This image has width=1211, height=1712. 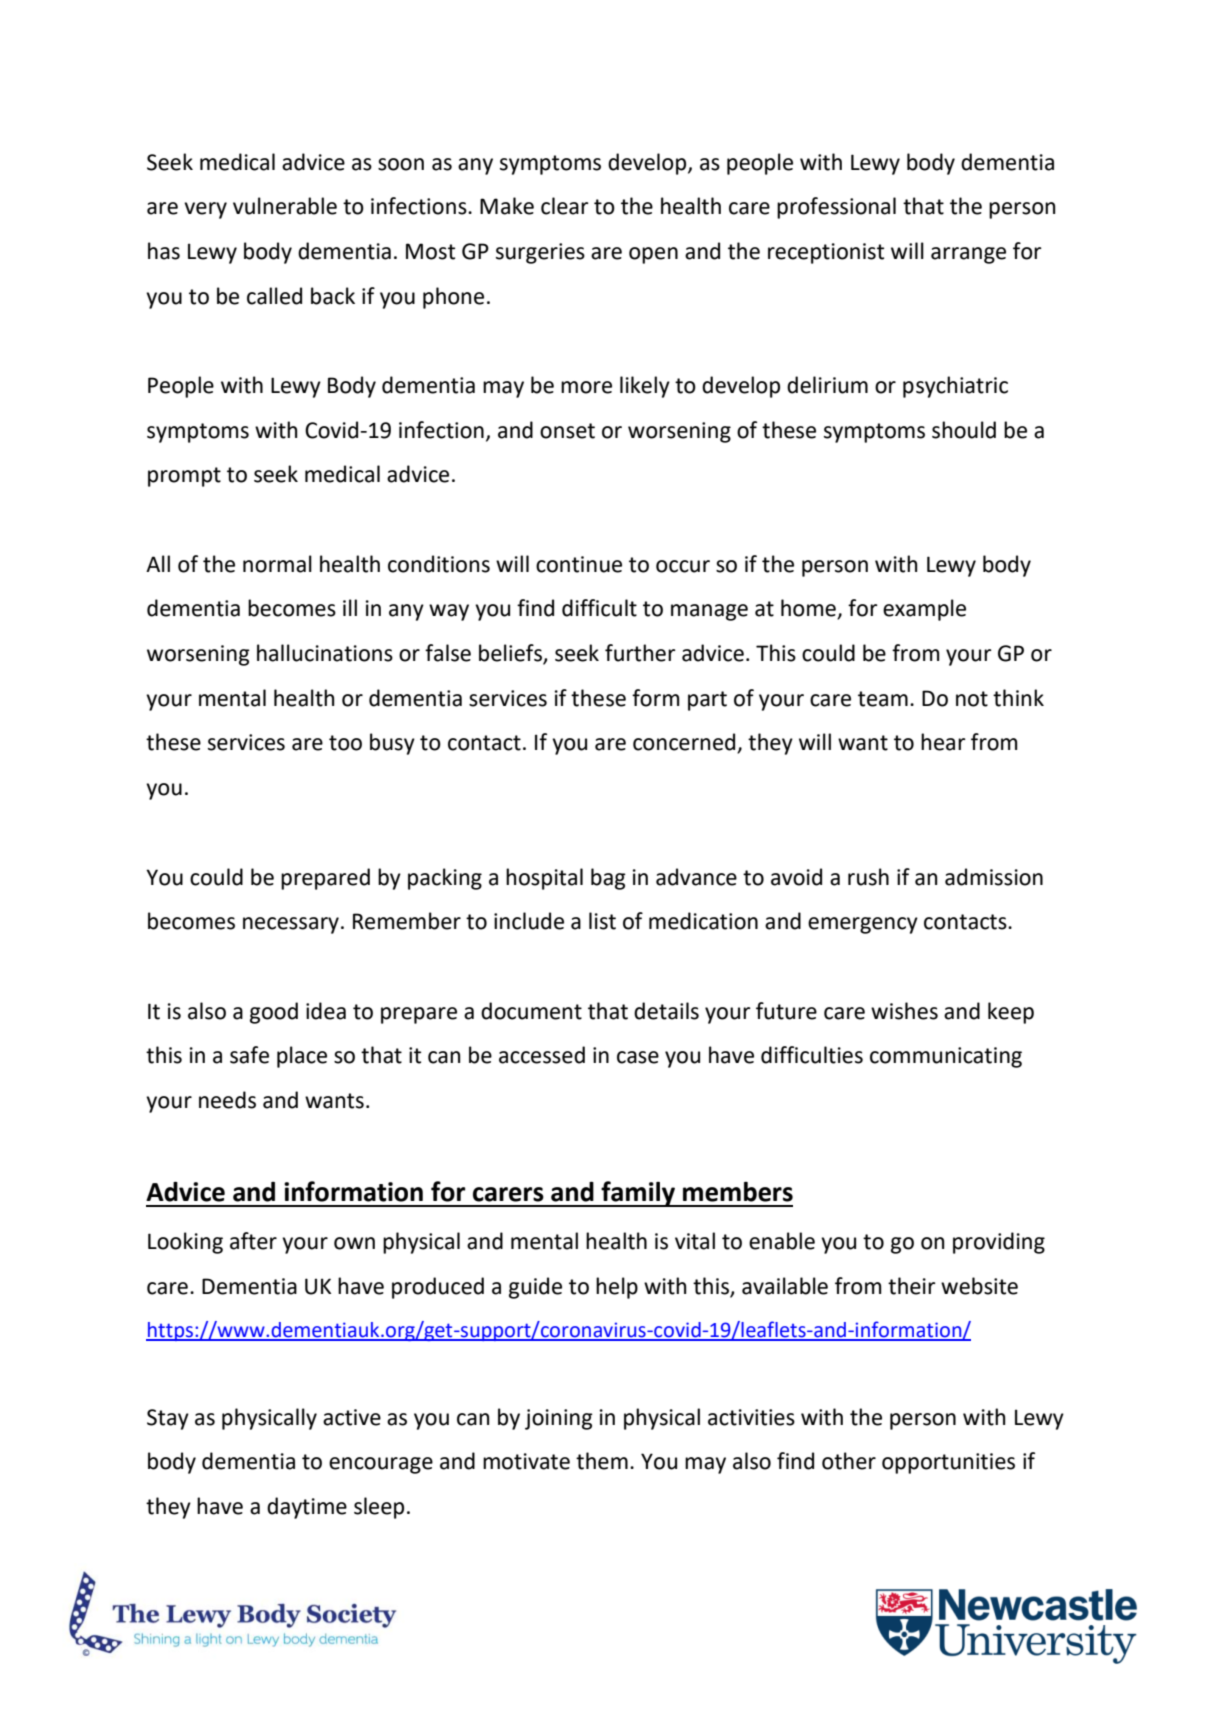 I want to click on continue, so click(x=579, y=564).
